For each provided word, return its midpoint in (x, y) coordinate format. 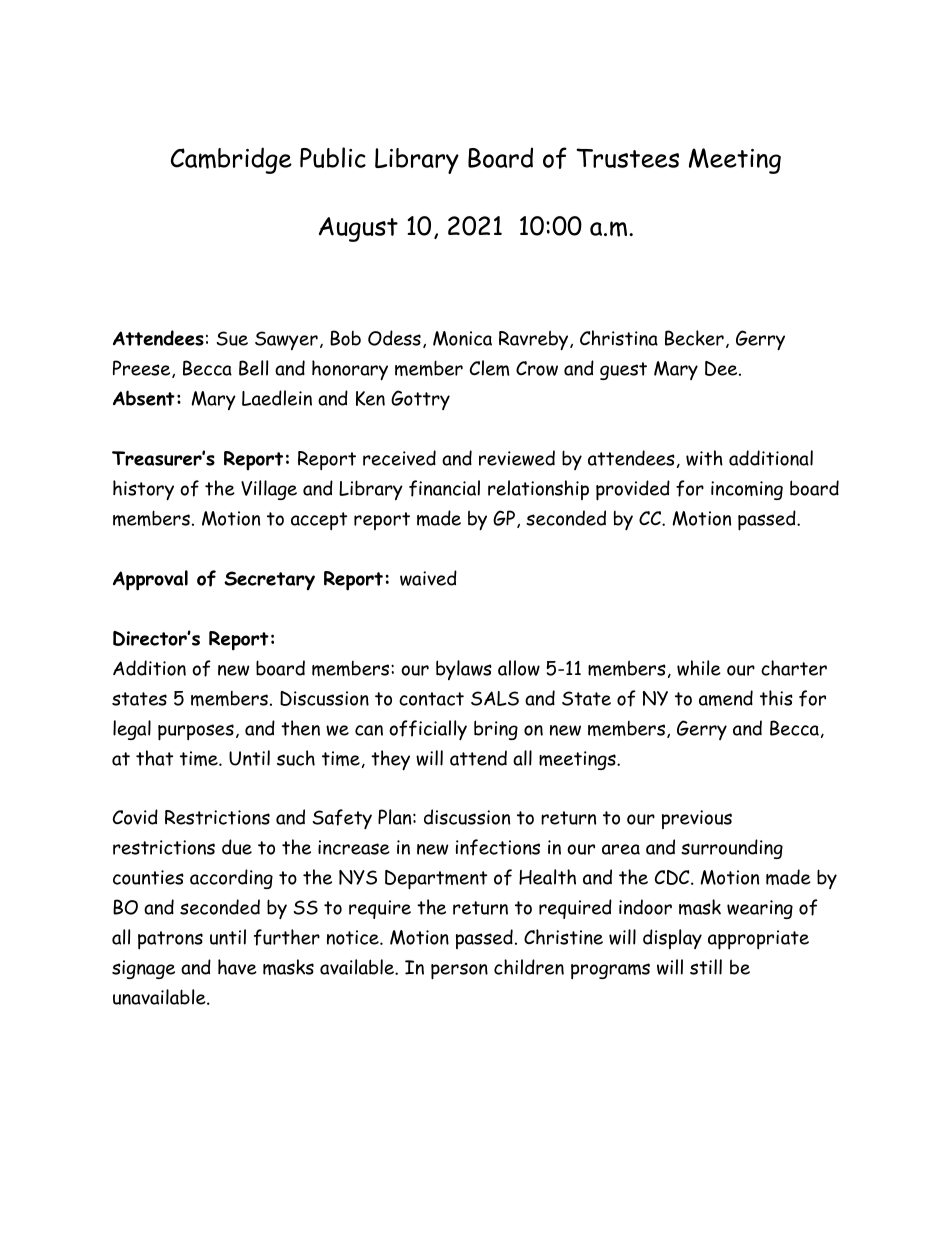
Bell (253, 368)
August (358, 229)
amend (726, 698)
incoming (747, 490)
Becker (694, 338)
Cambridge (231, 160)
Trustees (627, 158)
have (237, 967)
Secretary (269, 580)
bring (496, 730)
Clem (490, 368)
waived (428, 578)
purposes (196, 732)
